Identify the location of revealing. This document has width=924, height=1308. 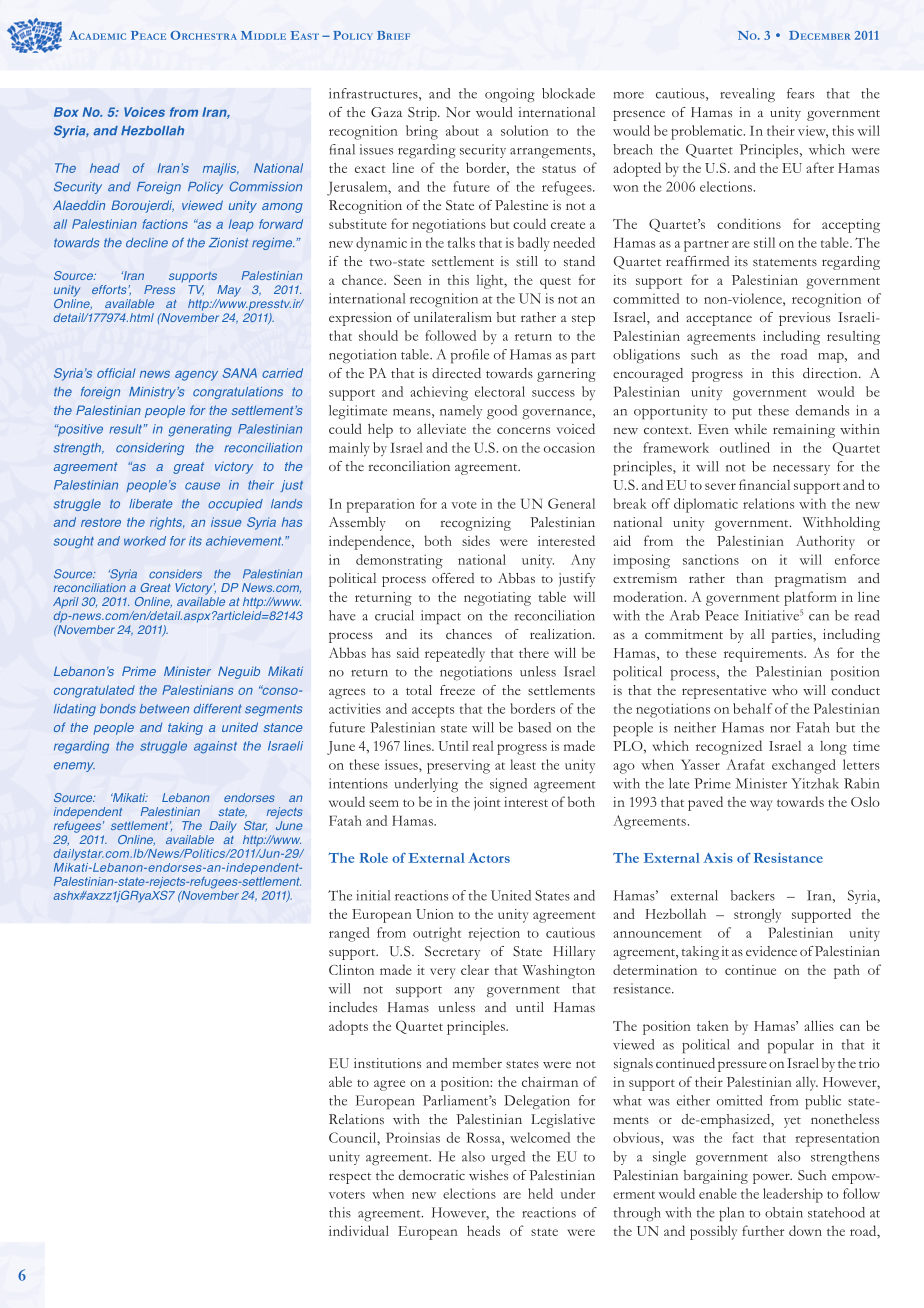
(747, 95).
